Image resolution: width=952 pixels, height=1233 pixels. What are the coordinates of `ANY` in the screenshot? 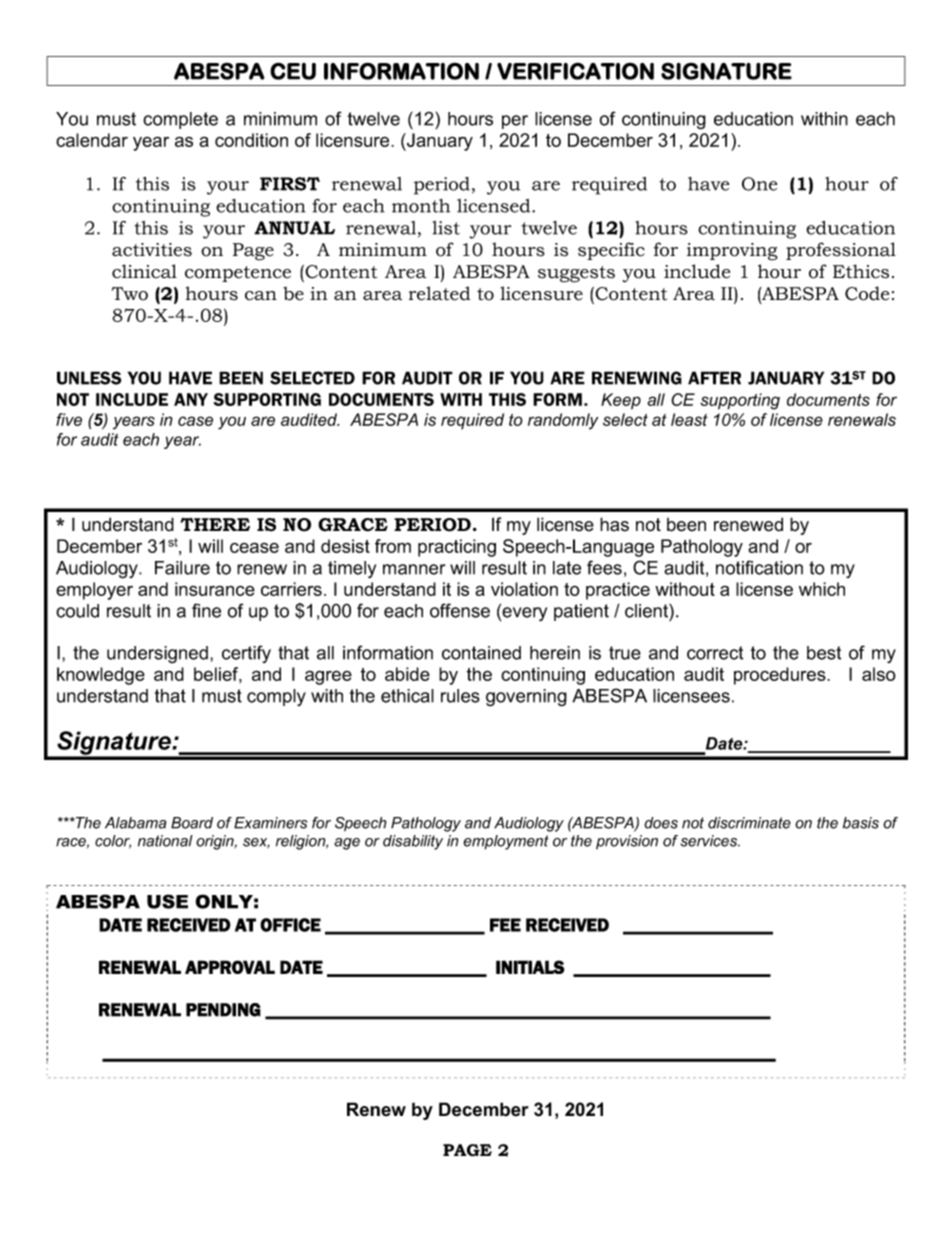 It's located at (191, 399).
